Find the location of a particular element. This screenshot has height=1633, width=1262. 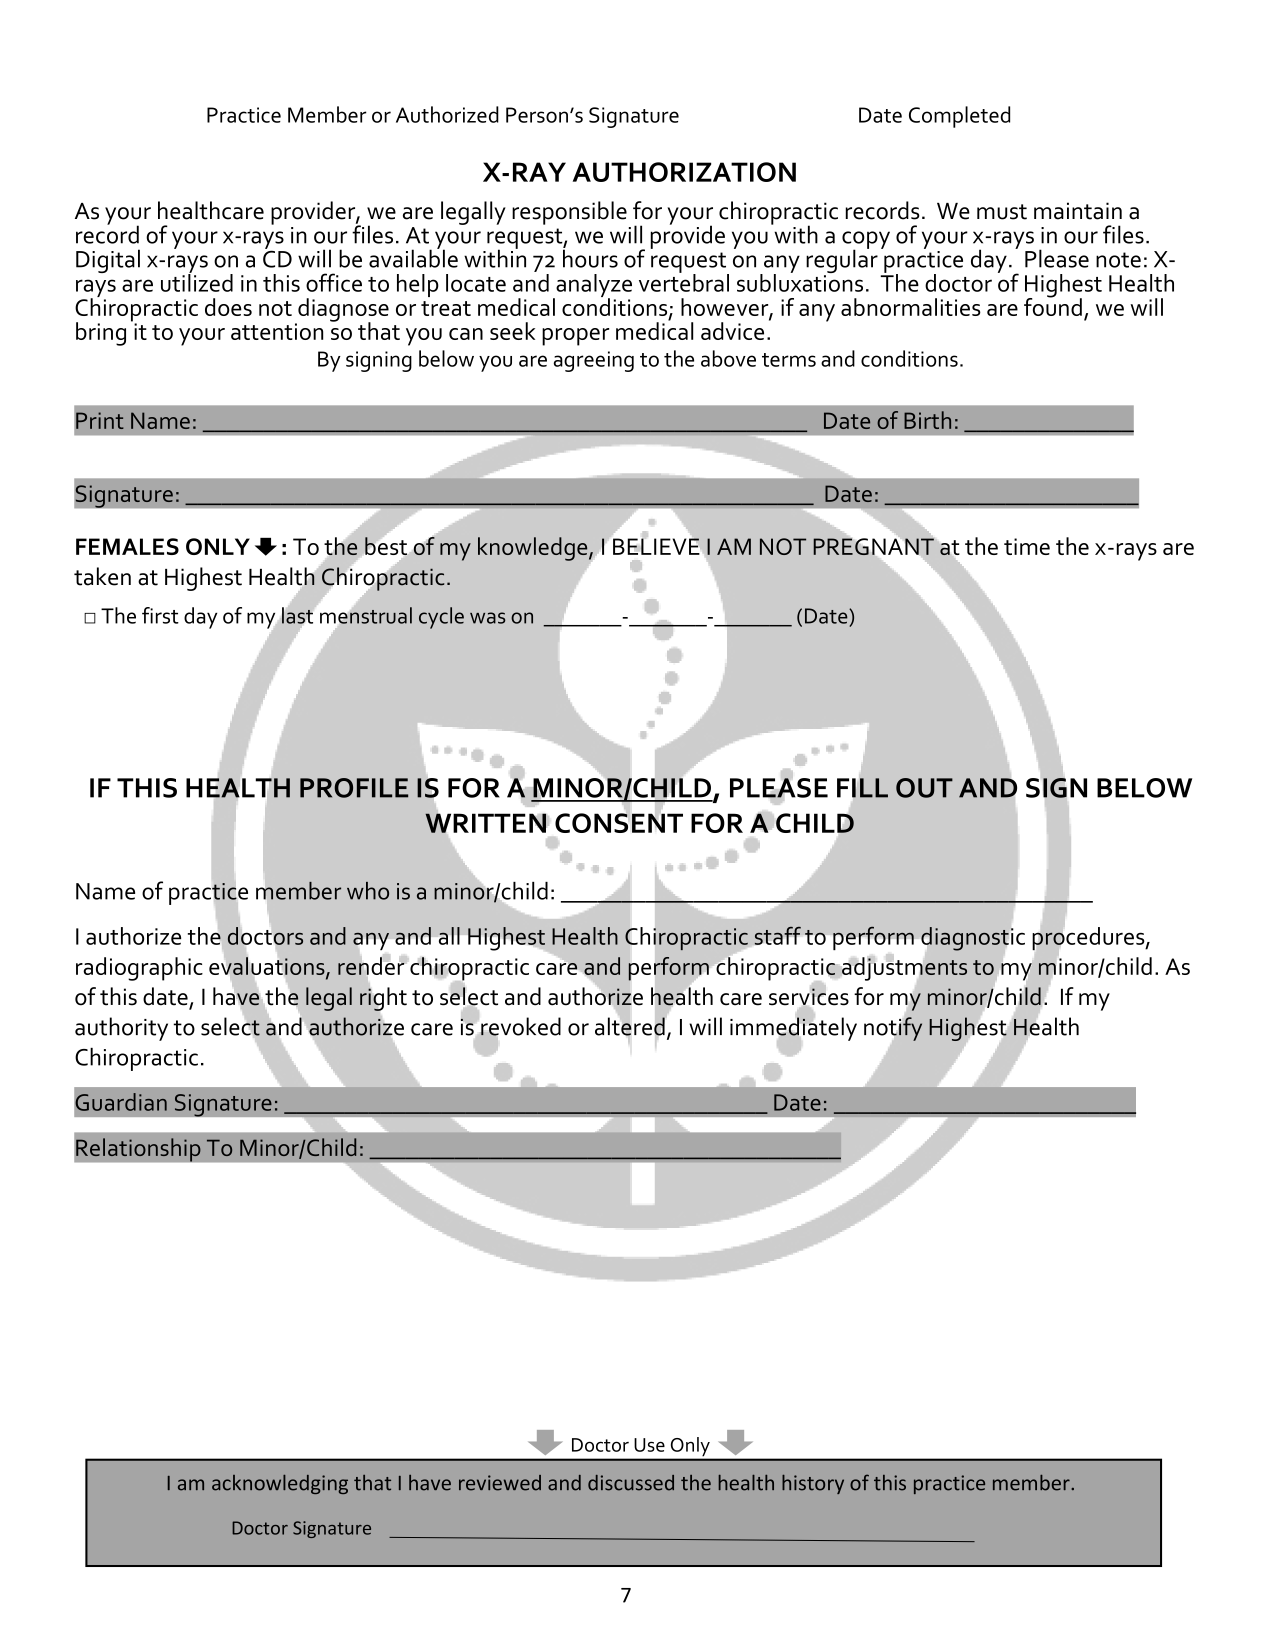

first is located at coordinates (160, 615).
